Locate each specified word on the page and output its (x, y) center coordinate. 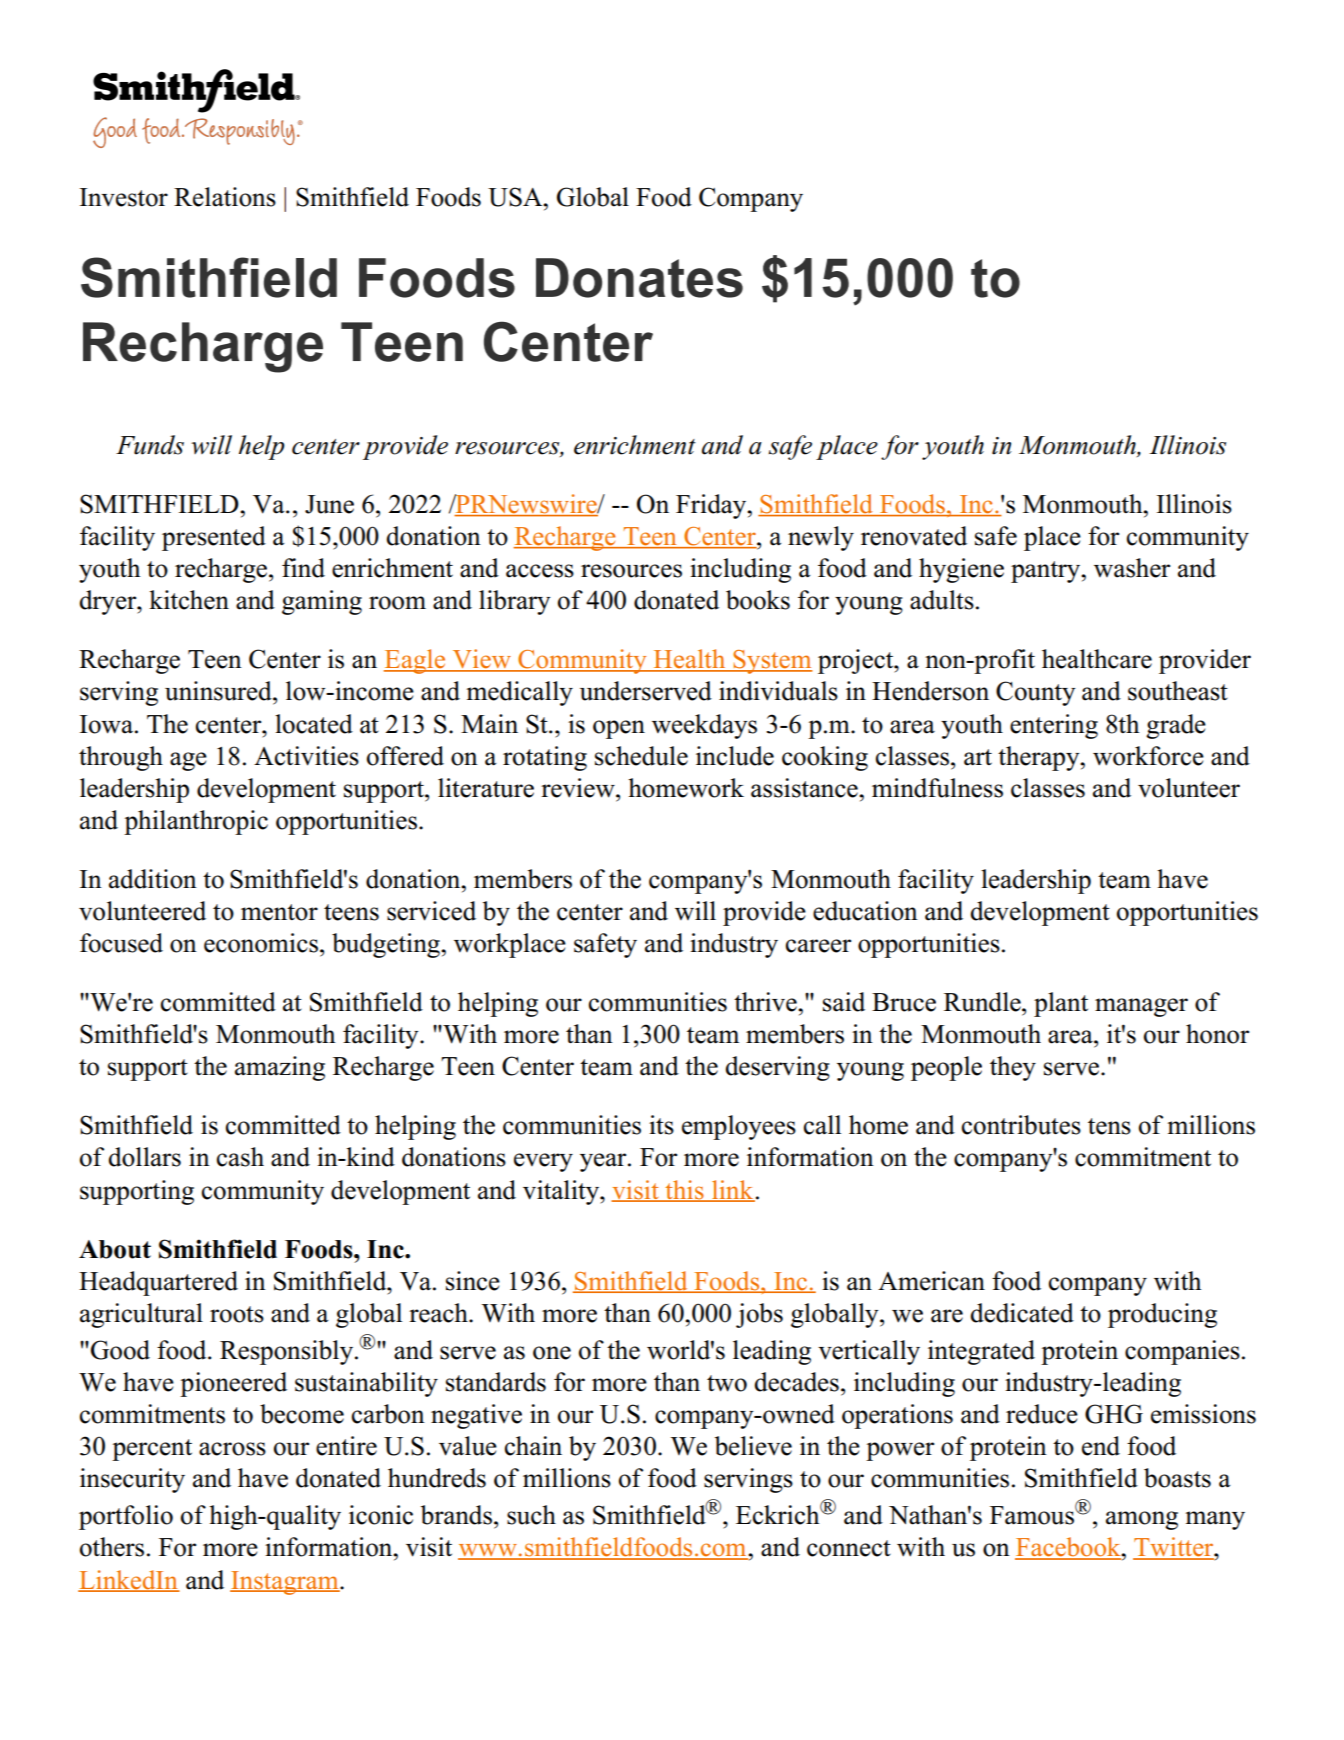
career (818, 946)
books (758, 600)
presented (214, 538)
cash (240, 1157)
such (531, 1515)
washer (1132, 568)
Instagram (285, 1583)
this (684, 1190)
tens (1109, 1126)
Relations (225, 197)
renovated (914, 536)
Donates (639, 278)
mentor (279, 912)
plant (1061, 1004)
